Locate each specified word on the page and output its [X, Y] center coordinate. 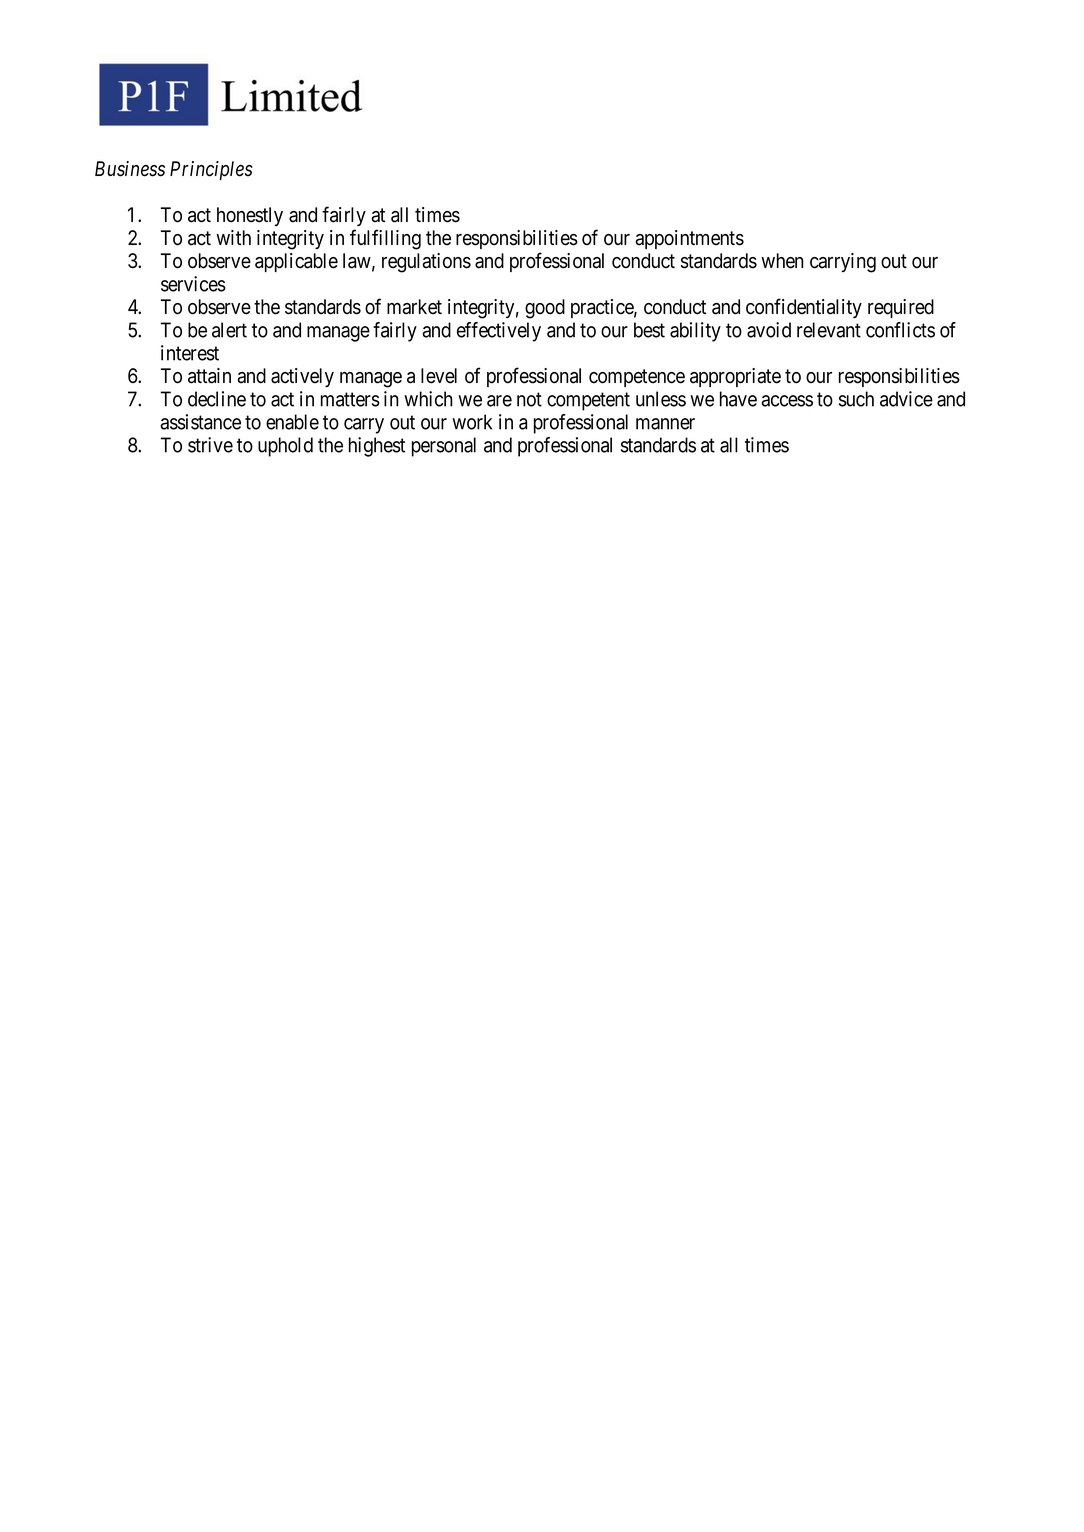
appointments [689, 239]
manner [665, 424]
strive [210, 445]
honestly [250, 216]
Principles [211, 170]
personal [444, 447]
